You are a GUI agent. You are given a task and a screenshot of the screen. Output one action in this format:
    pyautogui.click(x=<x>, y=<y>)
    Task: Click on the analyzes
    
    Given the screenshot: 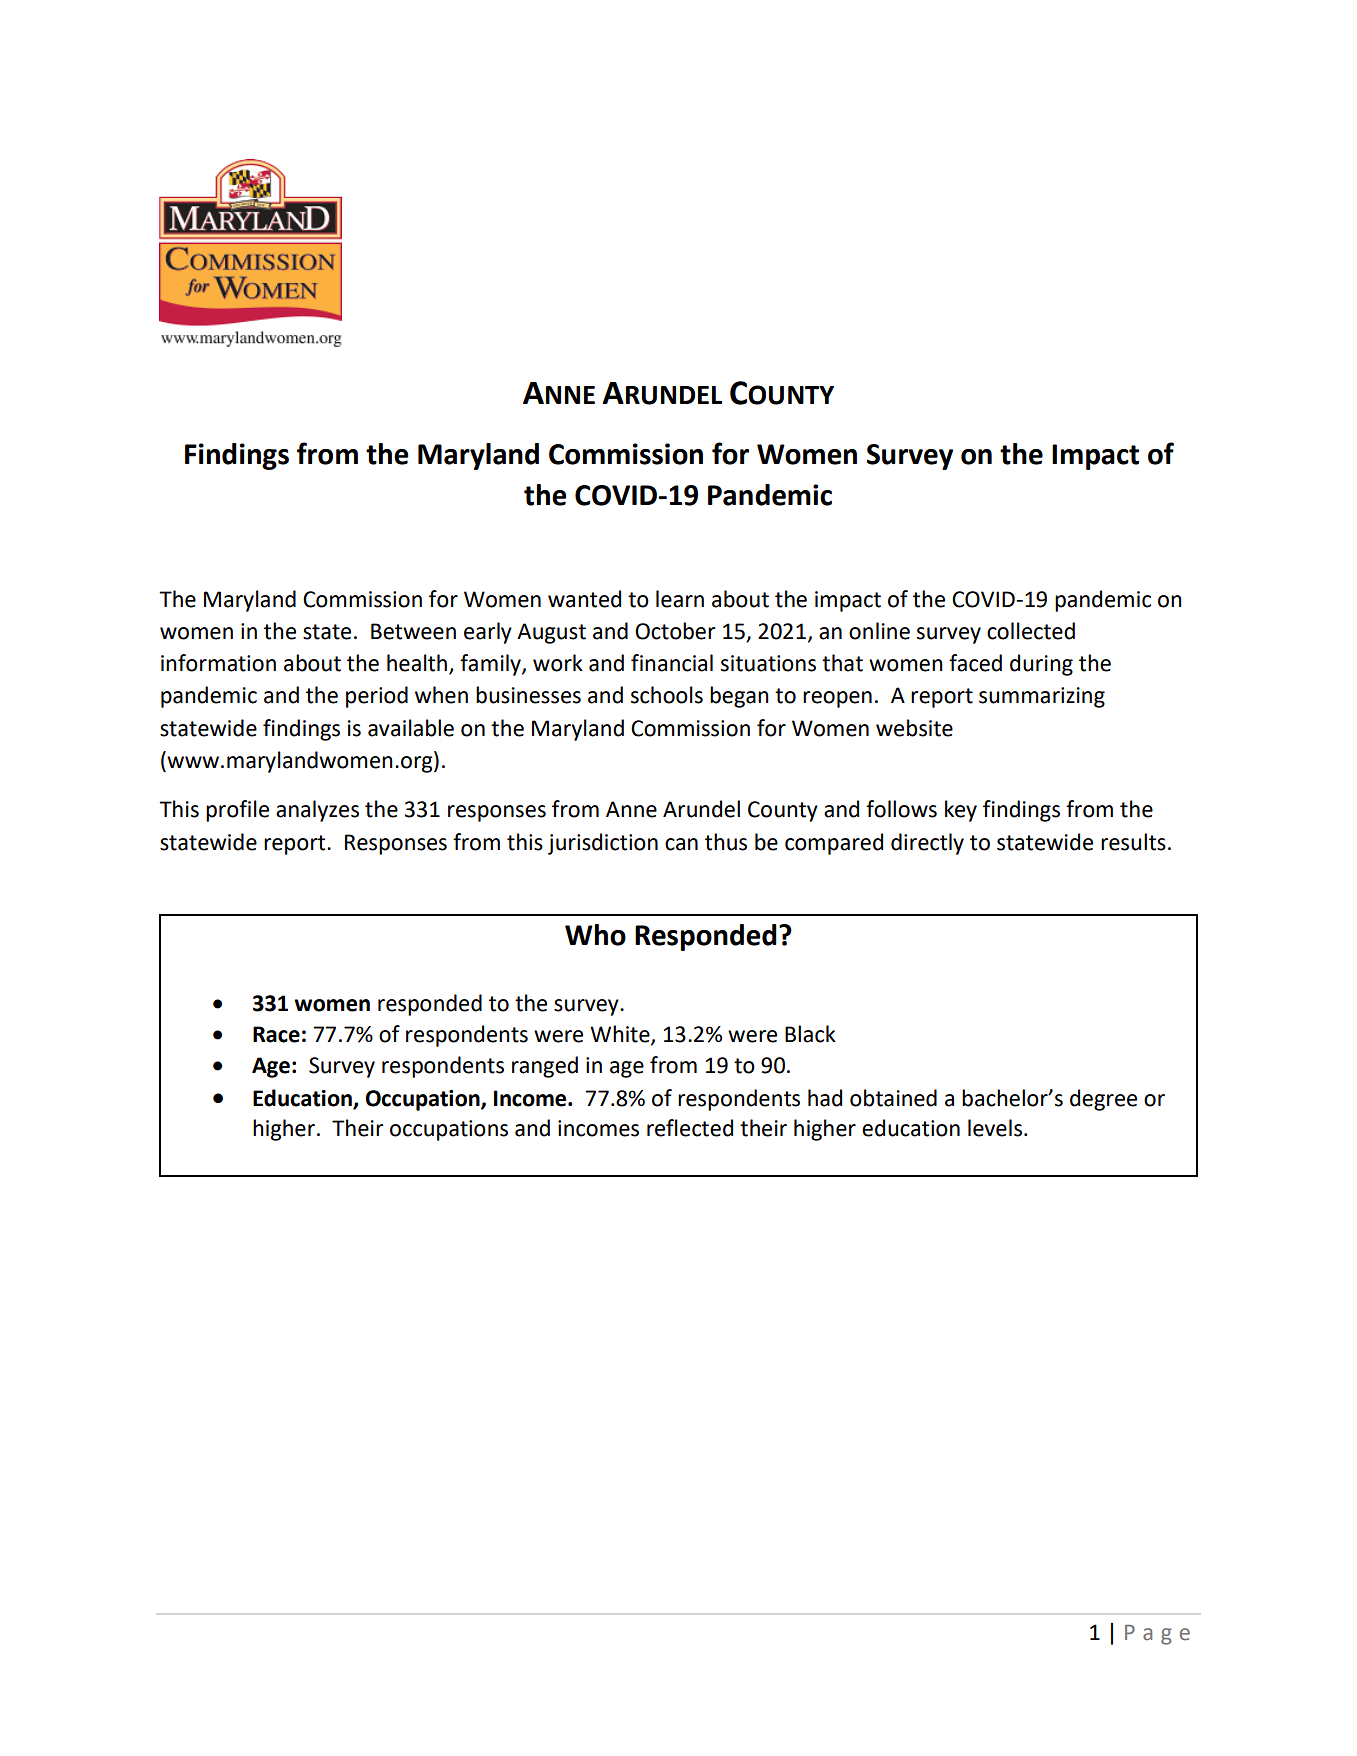 What is the action you would take?
    pyautogui.click(x=317, y=811)
